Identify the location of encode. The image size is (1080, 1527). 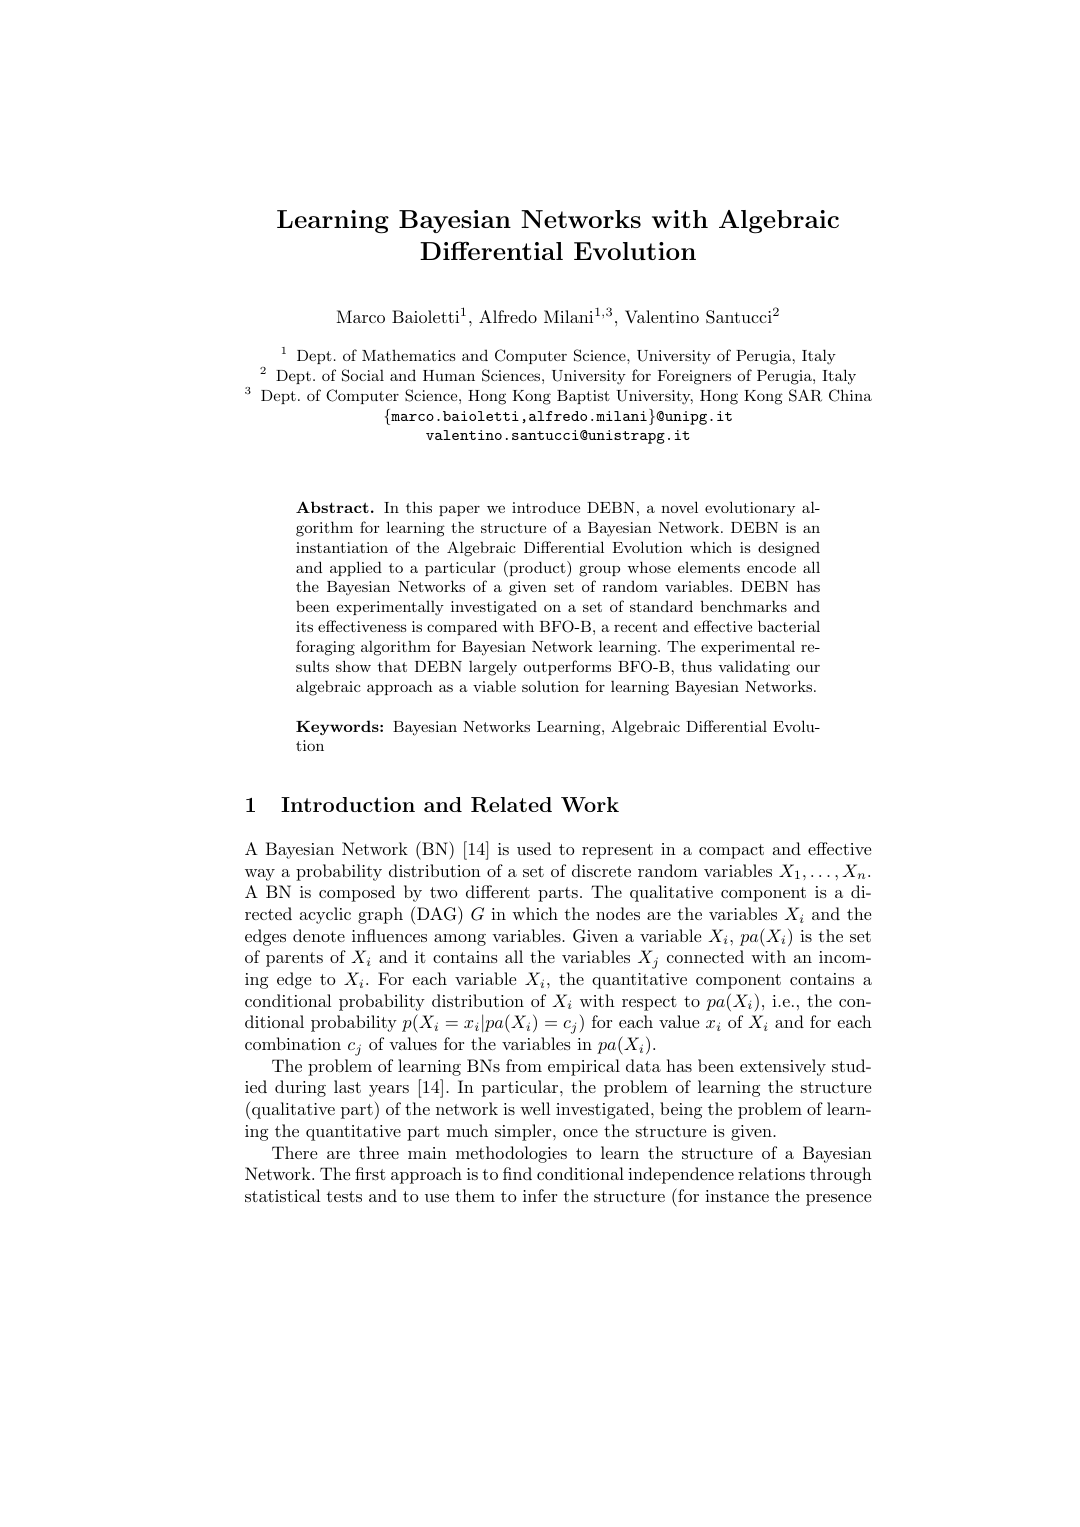
(771, 567).
